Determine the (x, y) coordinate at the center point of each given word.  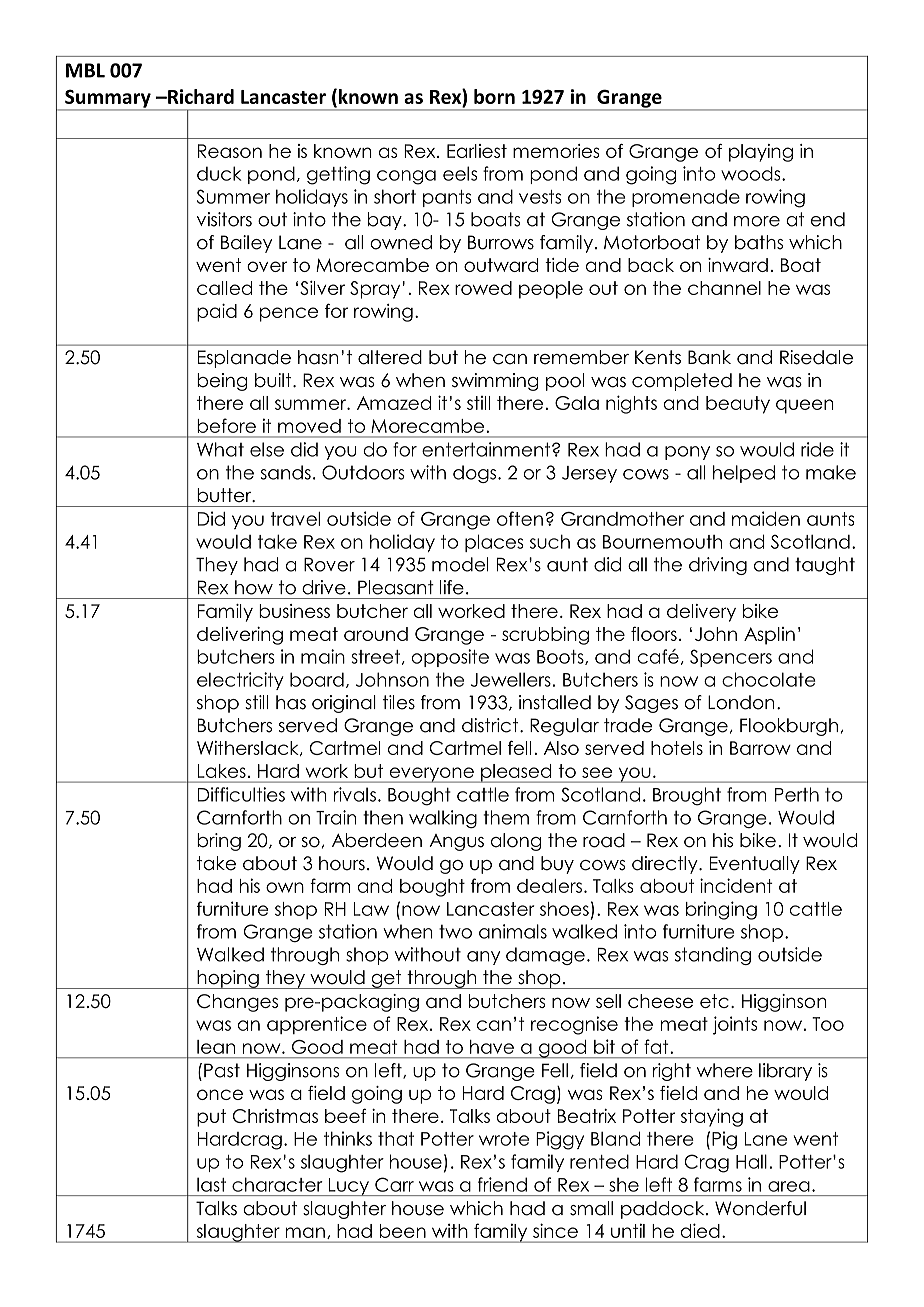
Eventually (755, 865)
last (211, 1184)
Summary (108, 99)
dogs (476, 474)
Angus (456, 842)
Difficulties (241, 794)
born (494, 96)
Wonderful (760, 1208)
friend (502, 1184)
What (220, 449)
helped (744, 474)
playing (761, 153)
